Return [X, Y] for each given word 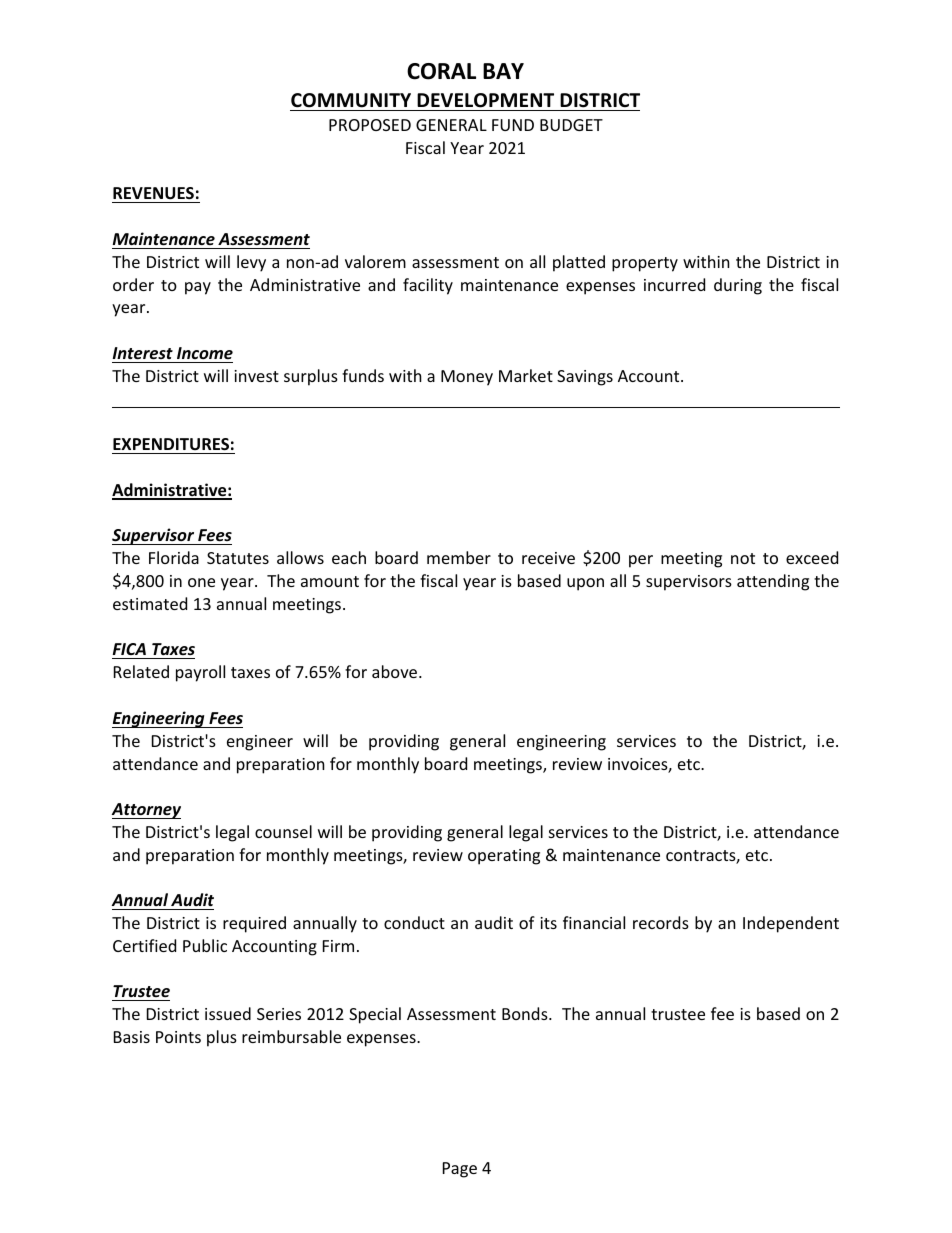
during [738, 286]
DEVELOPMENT [485, 100]
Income [205, 353]
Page [460, 1170]
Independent [791, 924]
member [459, 557]
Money [467, 378]
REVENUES [154, 195]
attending [773, 582]
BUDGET [571, 125]
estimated [150, 603]
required [254, 924]
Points [178, 1037]
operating [504, 857]
